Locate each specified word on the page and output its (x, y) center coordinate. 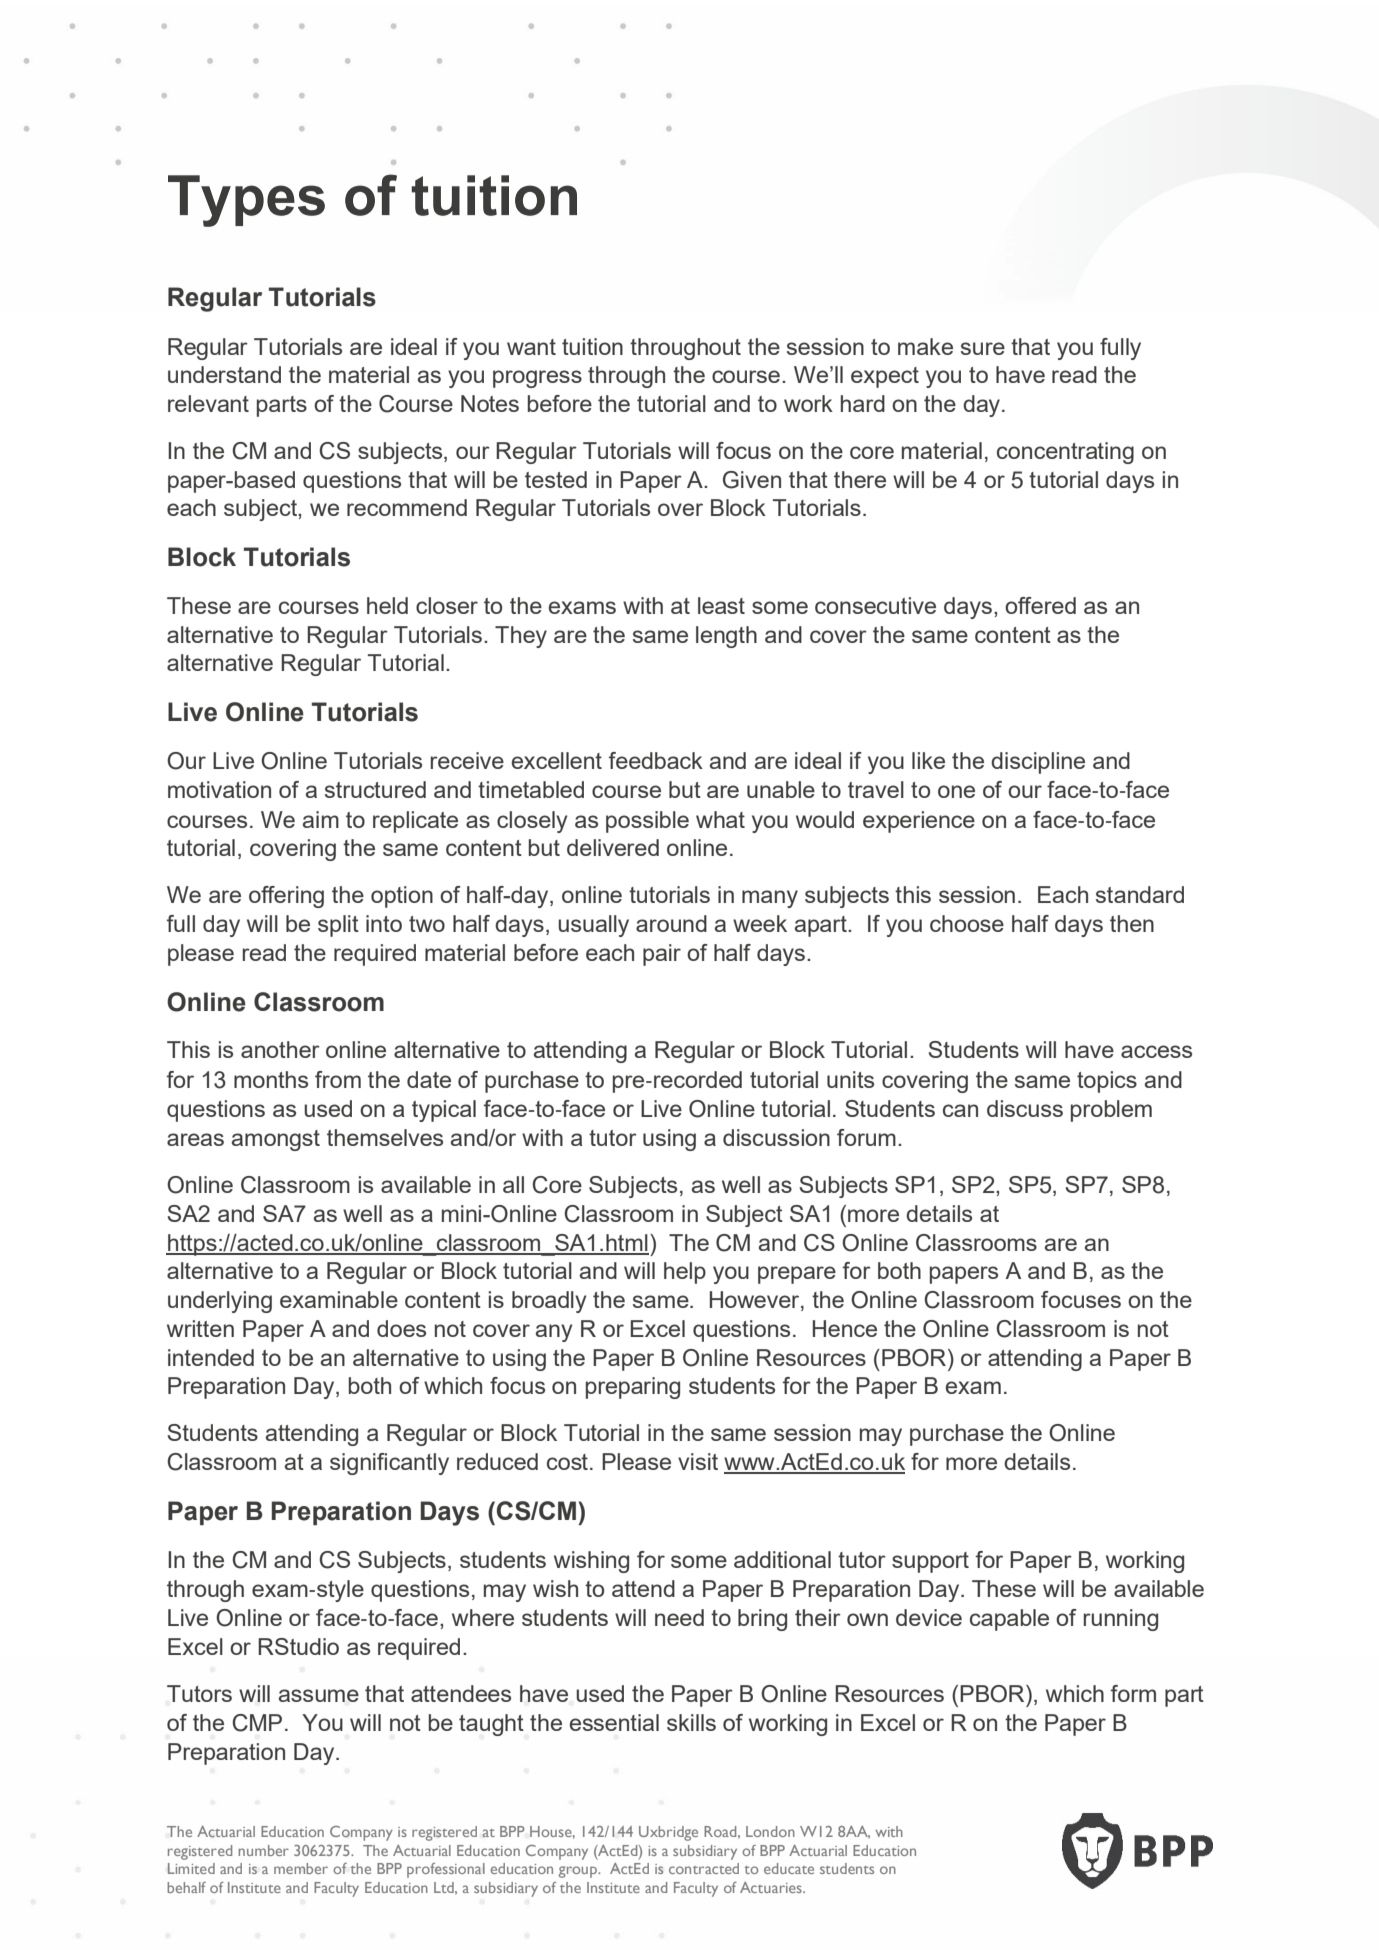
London (770, 1831)
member (301, 1868)
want (531, 347)
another (280, 1049)
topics (1107, 1082)
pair (662, 955)
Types (246, 201)
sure (983, 348)
